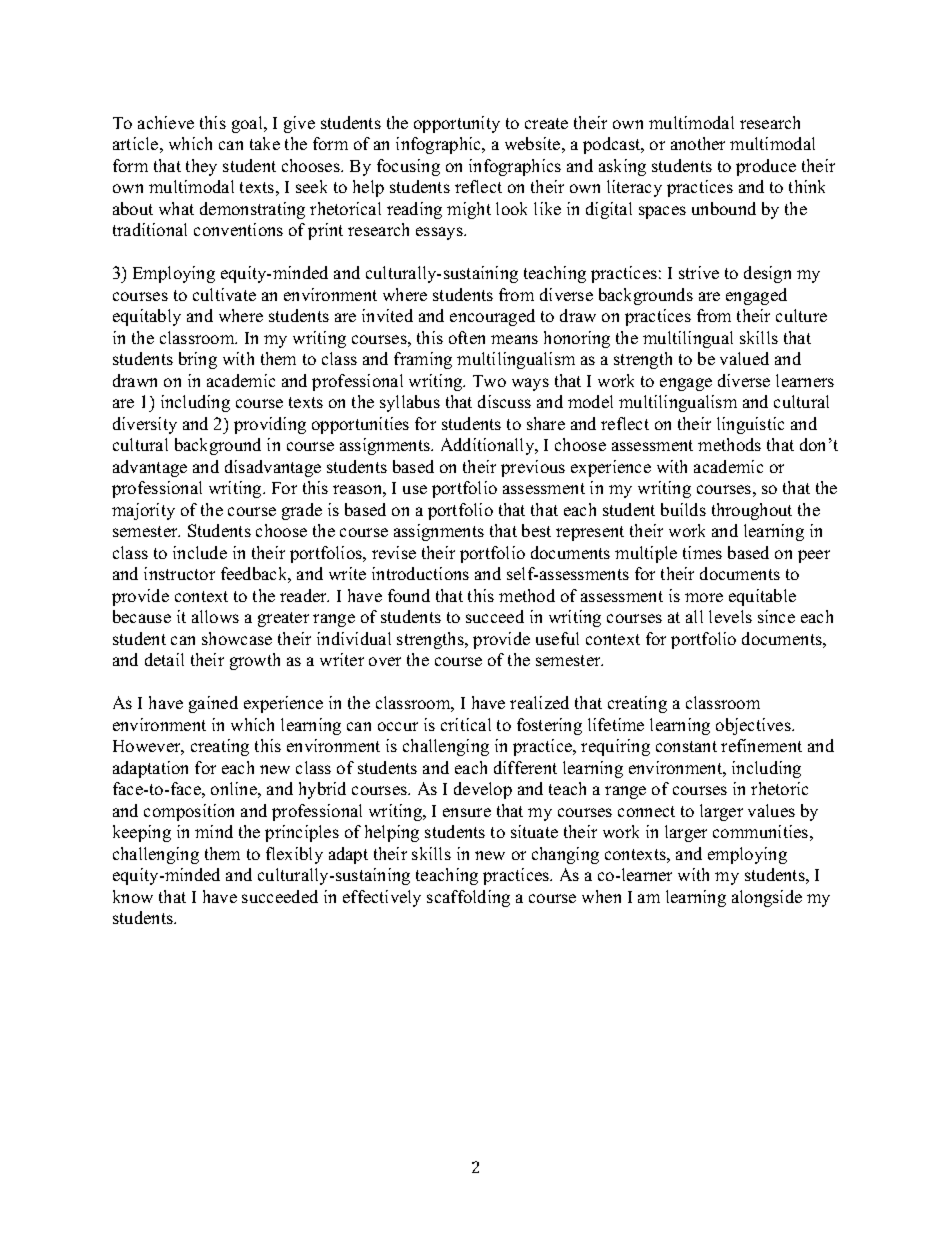 Image resolution: width=952 pixels, height=1233 pixels. What do you see at coordinates (536, 530) in the page?
I see `best` at bounding box center [536, 530].
